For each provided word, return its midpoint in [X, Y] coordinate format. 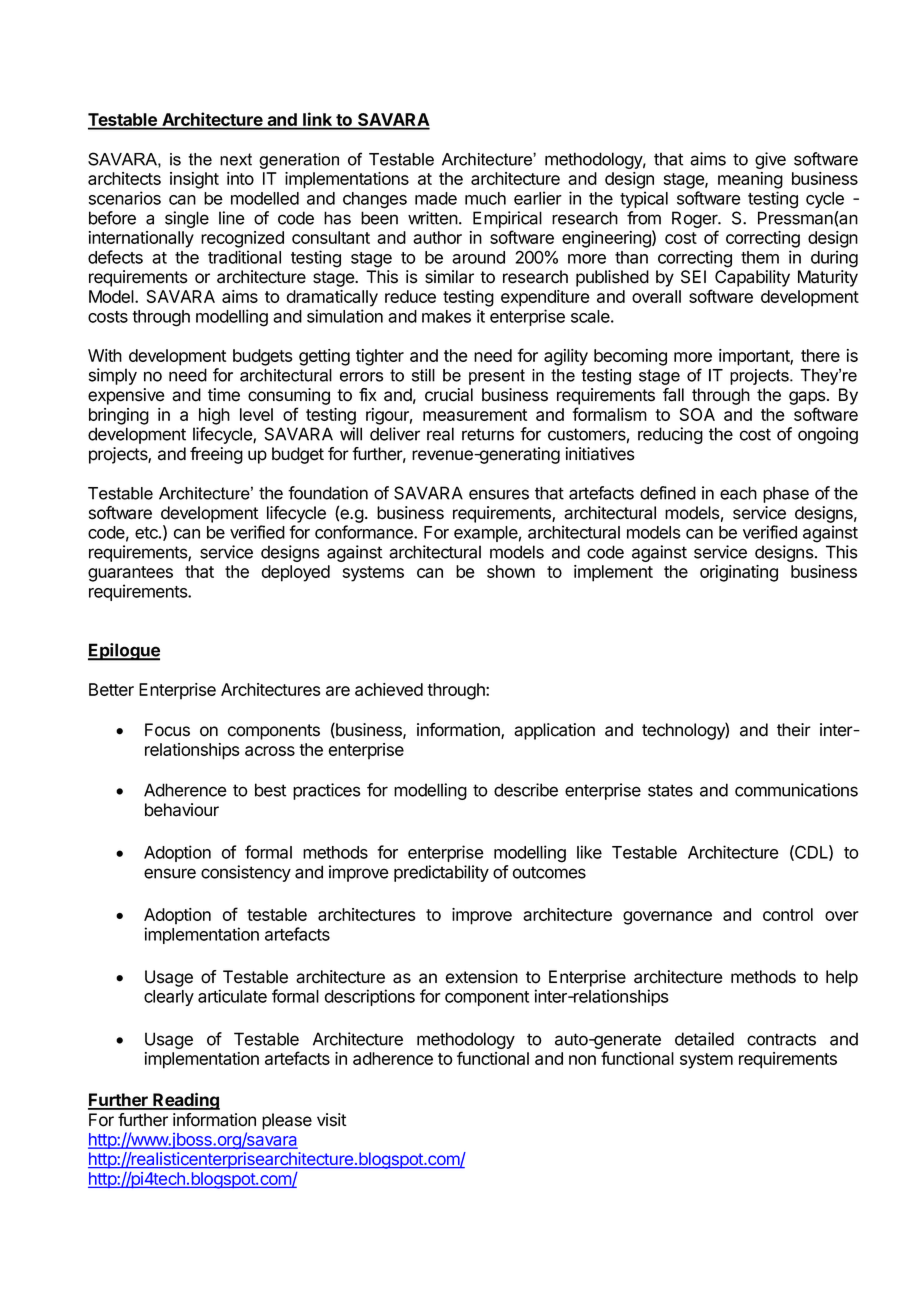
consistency [246, 873]
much [485, 198]
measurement [475, 415]
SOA [697, 414]
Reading [185, 1101]
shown [511, 571]
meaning [750, 180]
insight [194, 180]
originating [739, 573]
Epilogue [124, 652]
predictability [441, 873]
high [214, 416]
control [788, 914]
